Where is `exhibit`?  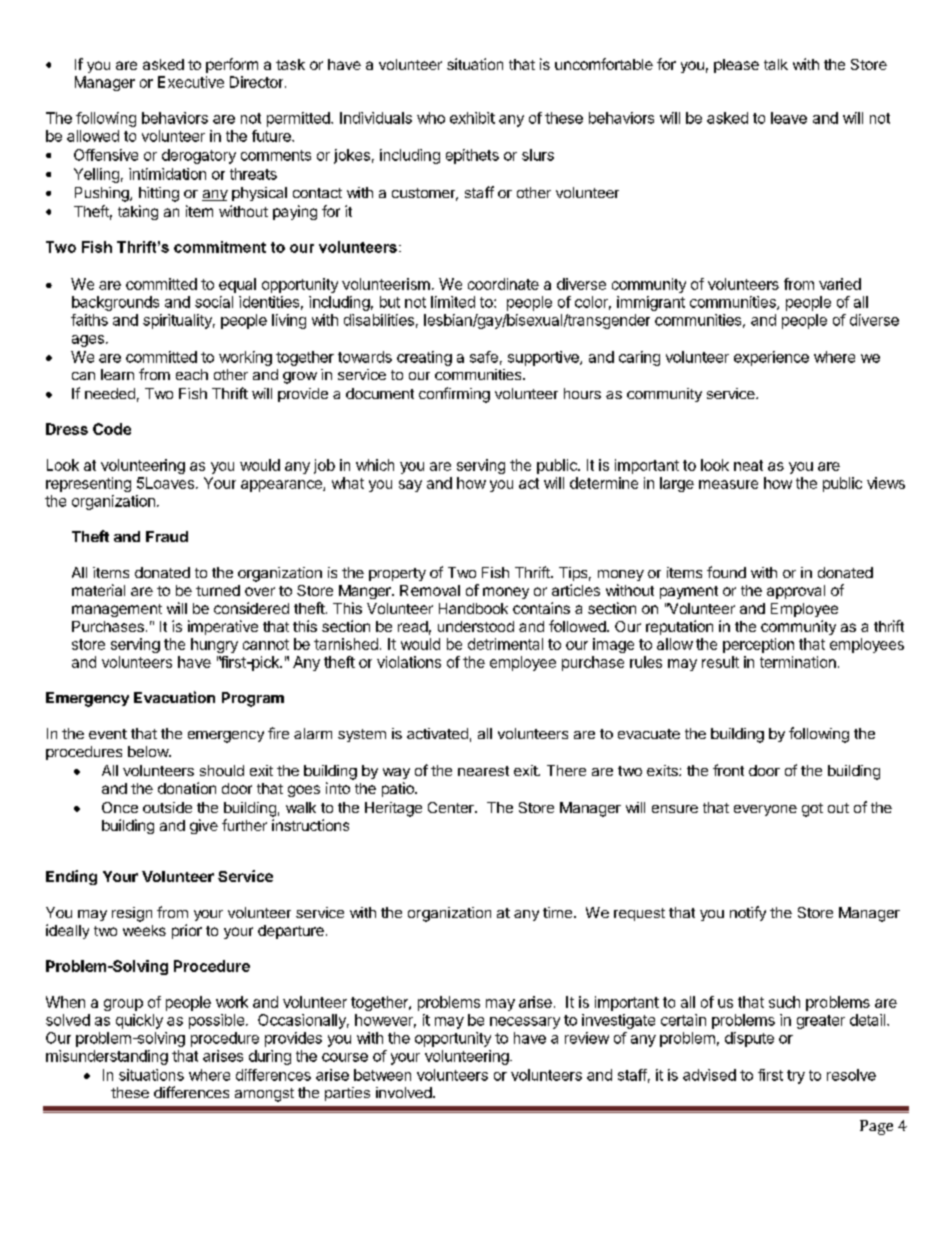 exhibit is located at coordinates (472, 118).
